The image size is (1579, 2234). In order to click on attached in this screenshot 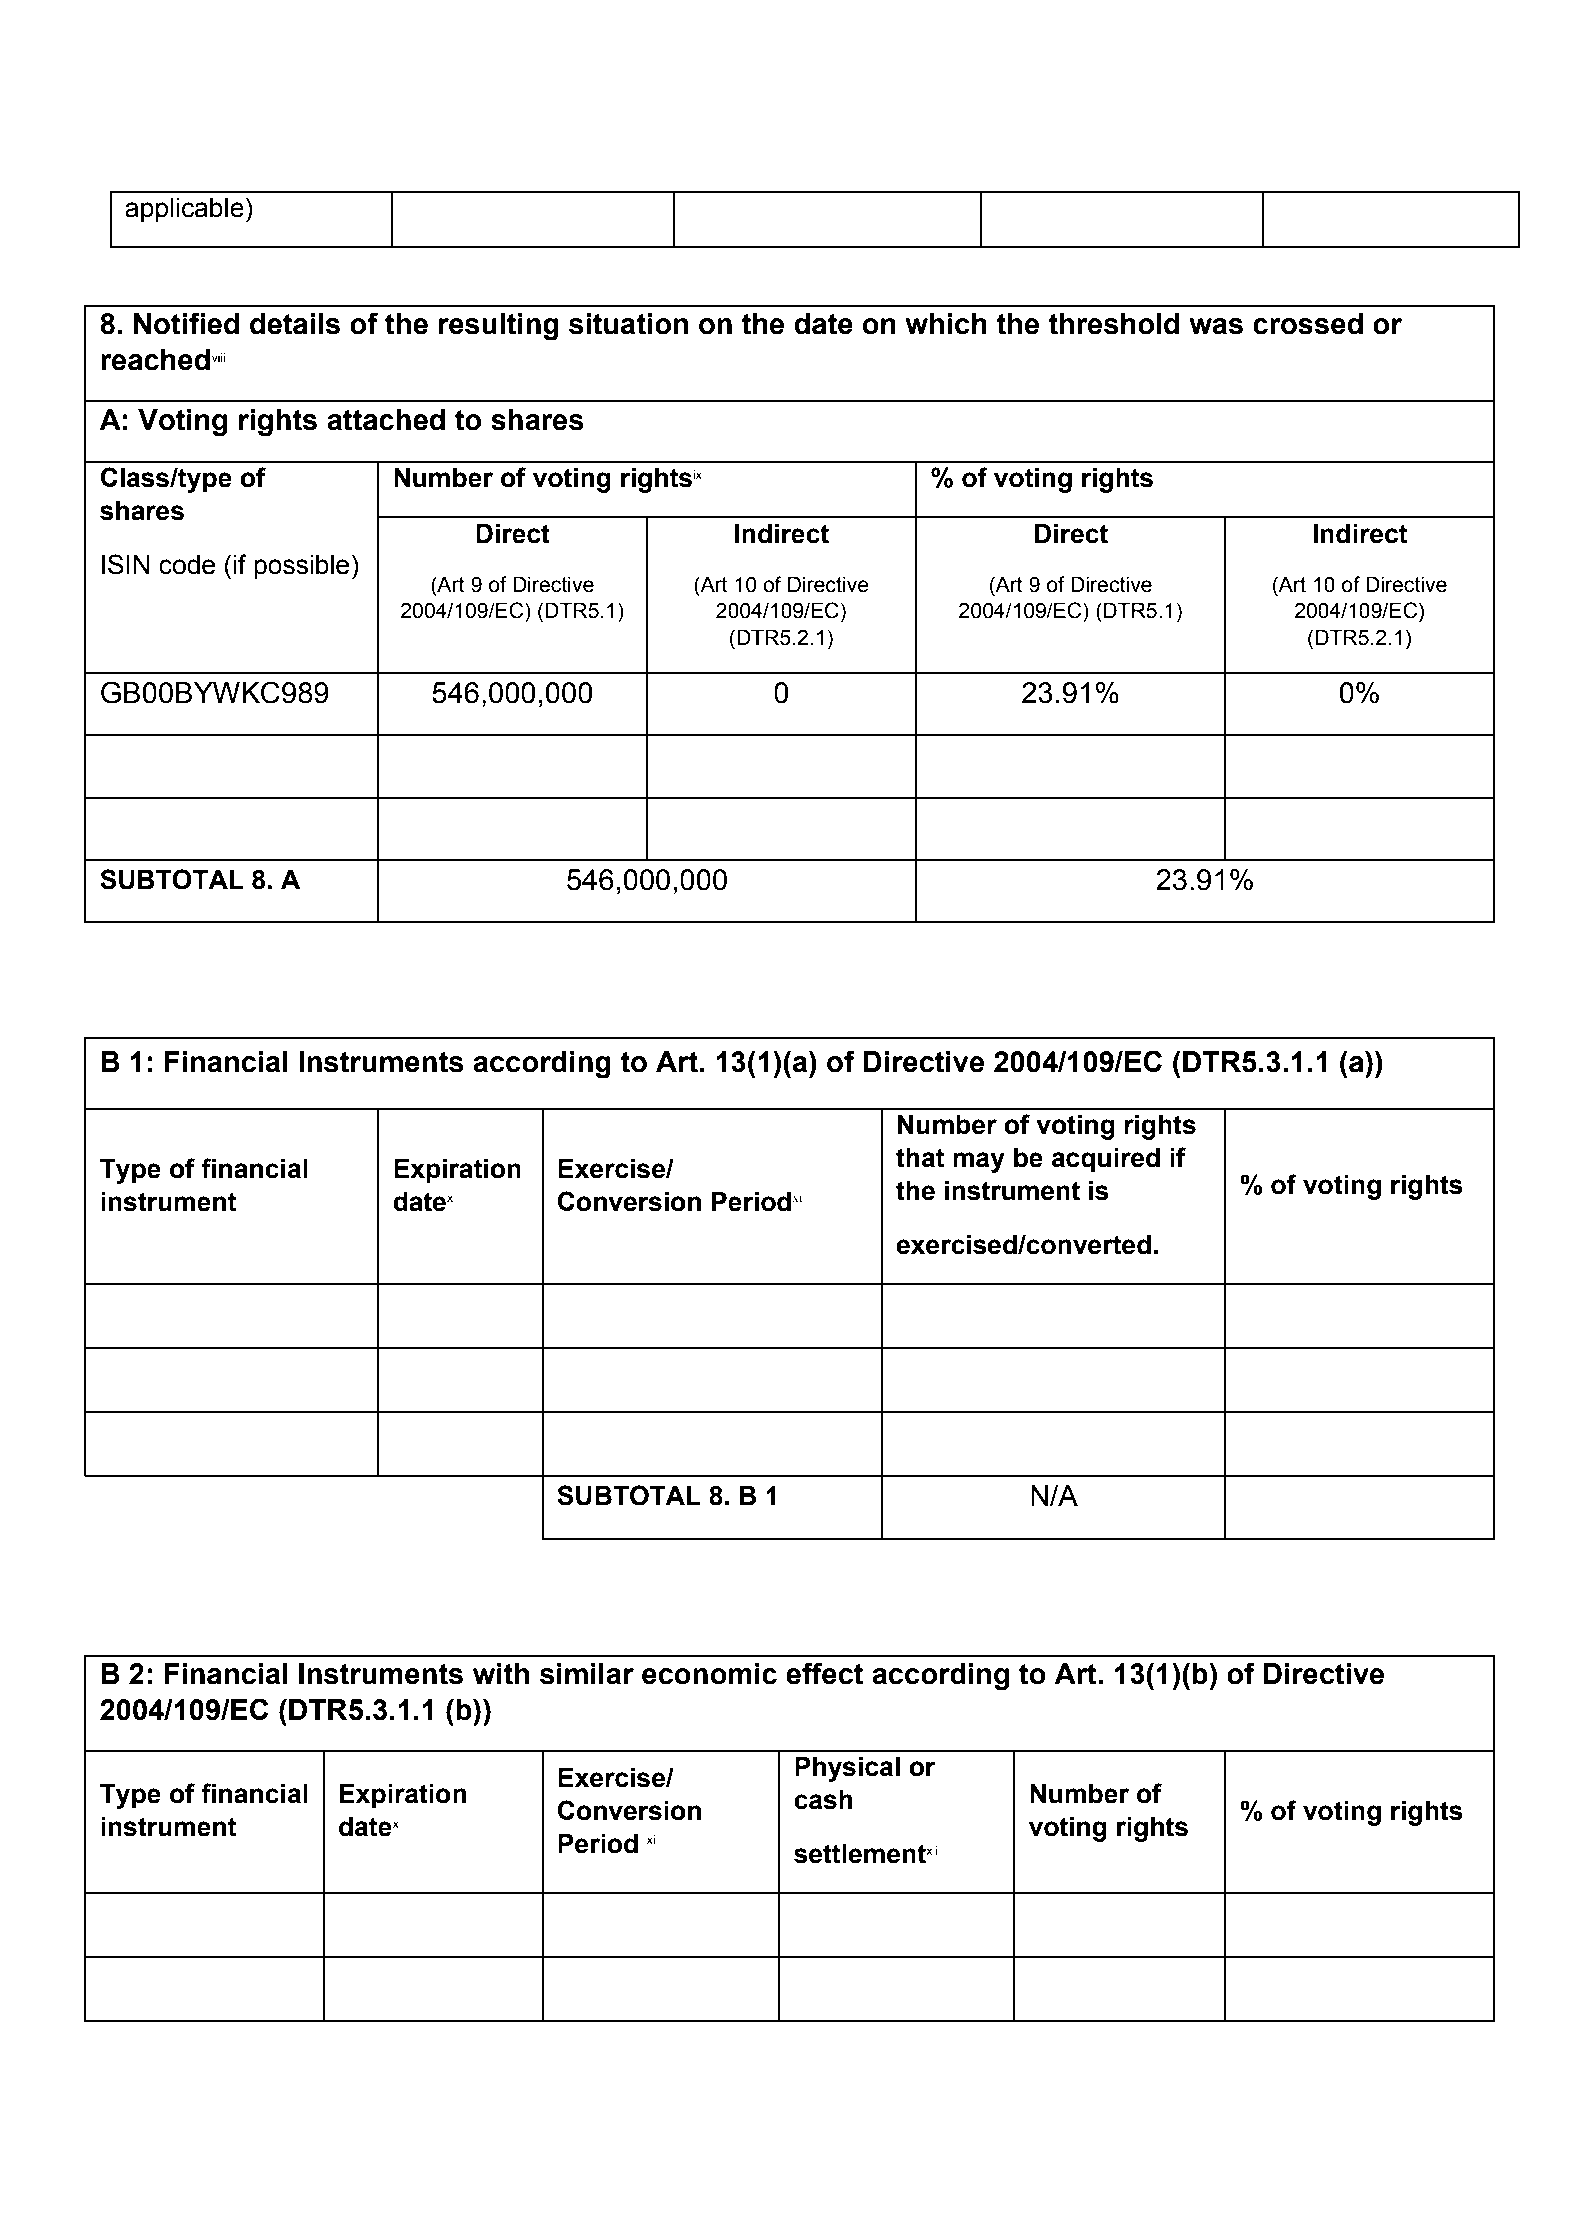, I will do `click(386, 420)`.
